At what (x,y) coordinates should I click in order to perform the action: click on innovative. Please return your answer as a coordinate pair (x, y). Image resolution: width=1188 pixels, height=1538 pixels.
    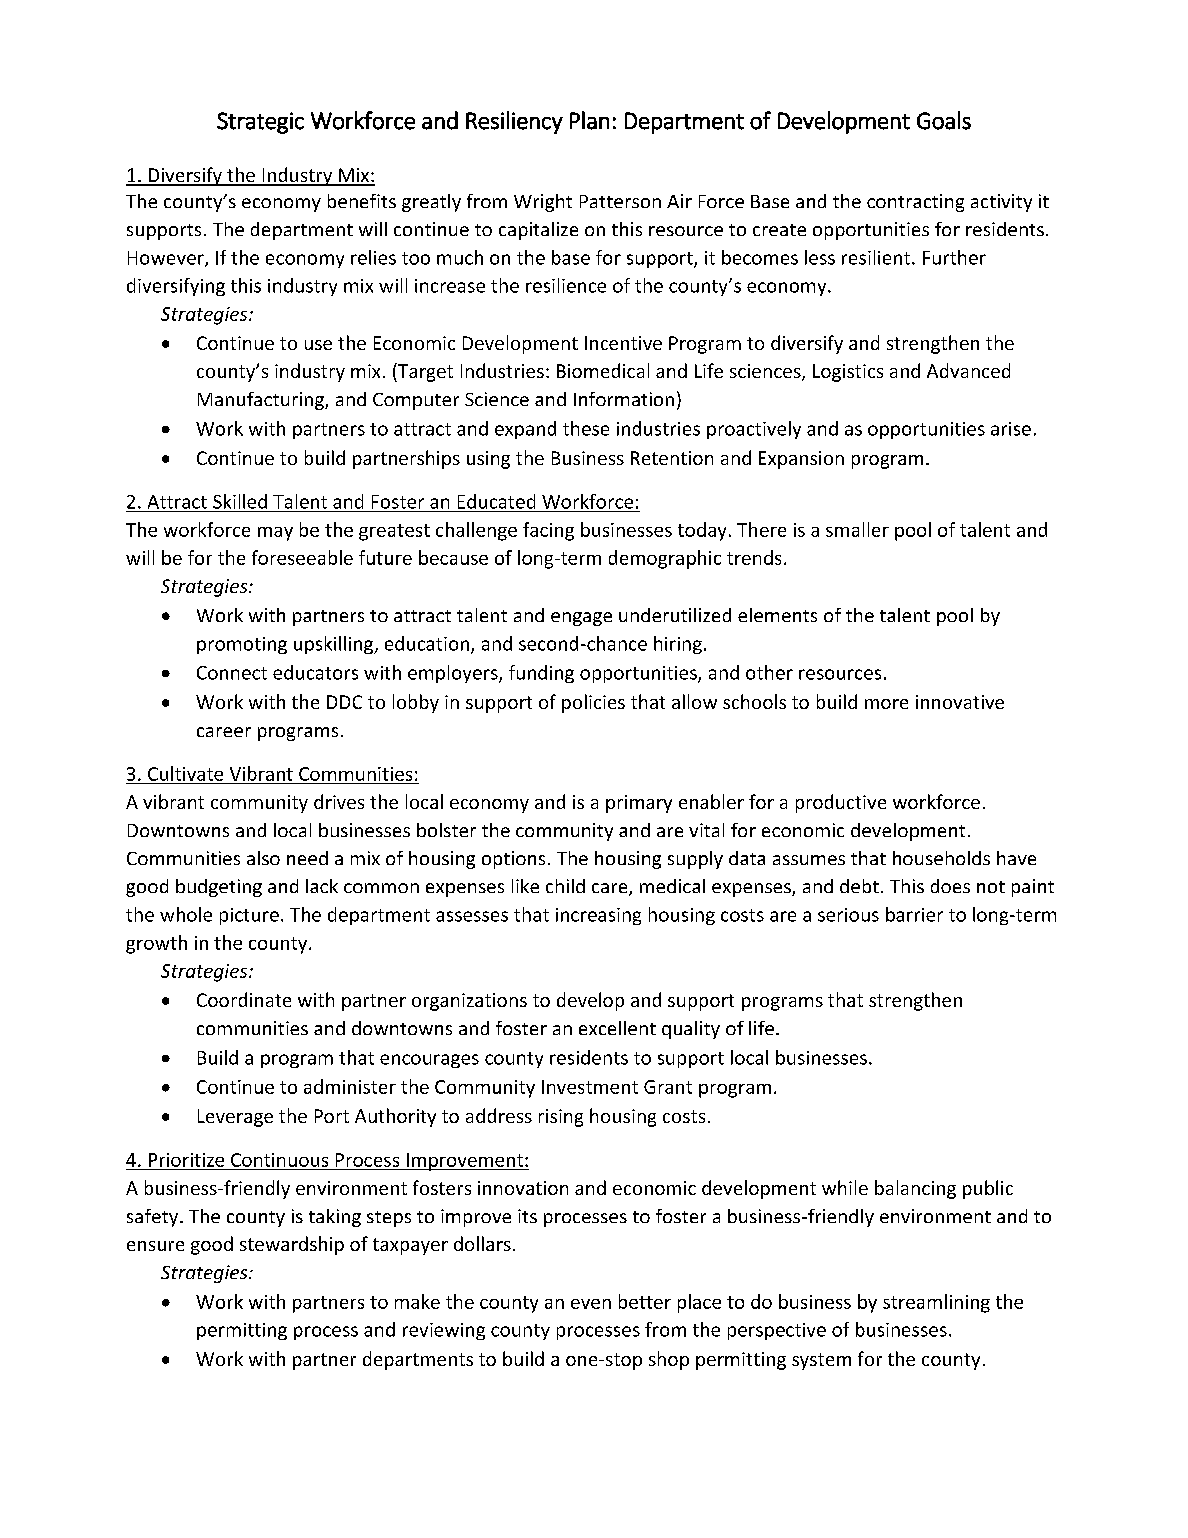
    Looking at the image, I should click on (960, 702).
